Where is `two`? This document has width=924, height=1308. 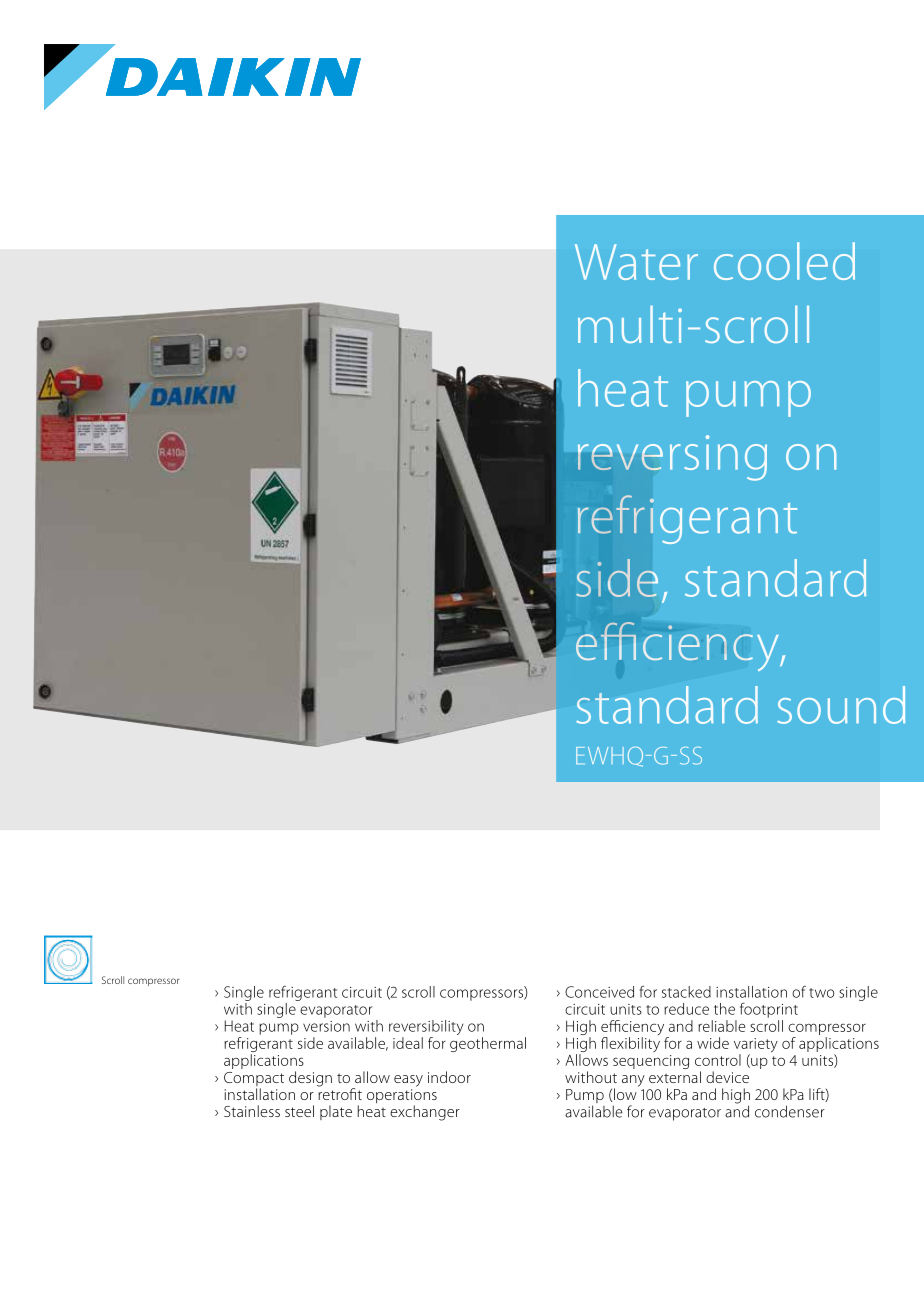
two is located at coordinates (822, 993).
